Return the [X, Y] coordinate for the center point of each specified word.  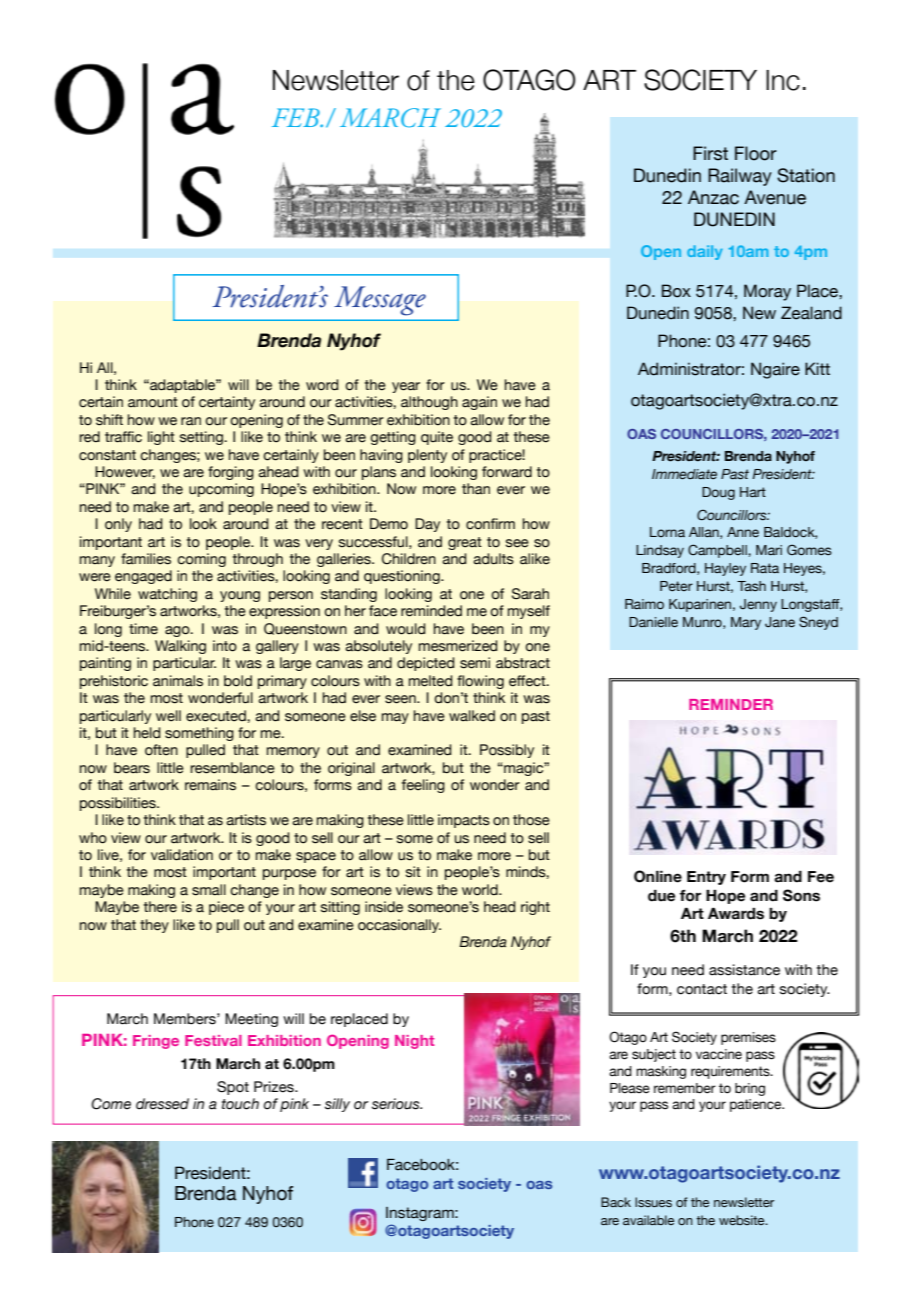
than [476, 489]
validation [182, 855]
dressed [162, 1104]
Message [380, 301]
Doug [718, 493]
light [161, 438]
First [710, 153]
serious [397, 1104]
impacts [464, 821]
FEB [297, 117]
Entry [706, 878]
